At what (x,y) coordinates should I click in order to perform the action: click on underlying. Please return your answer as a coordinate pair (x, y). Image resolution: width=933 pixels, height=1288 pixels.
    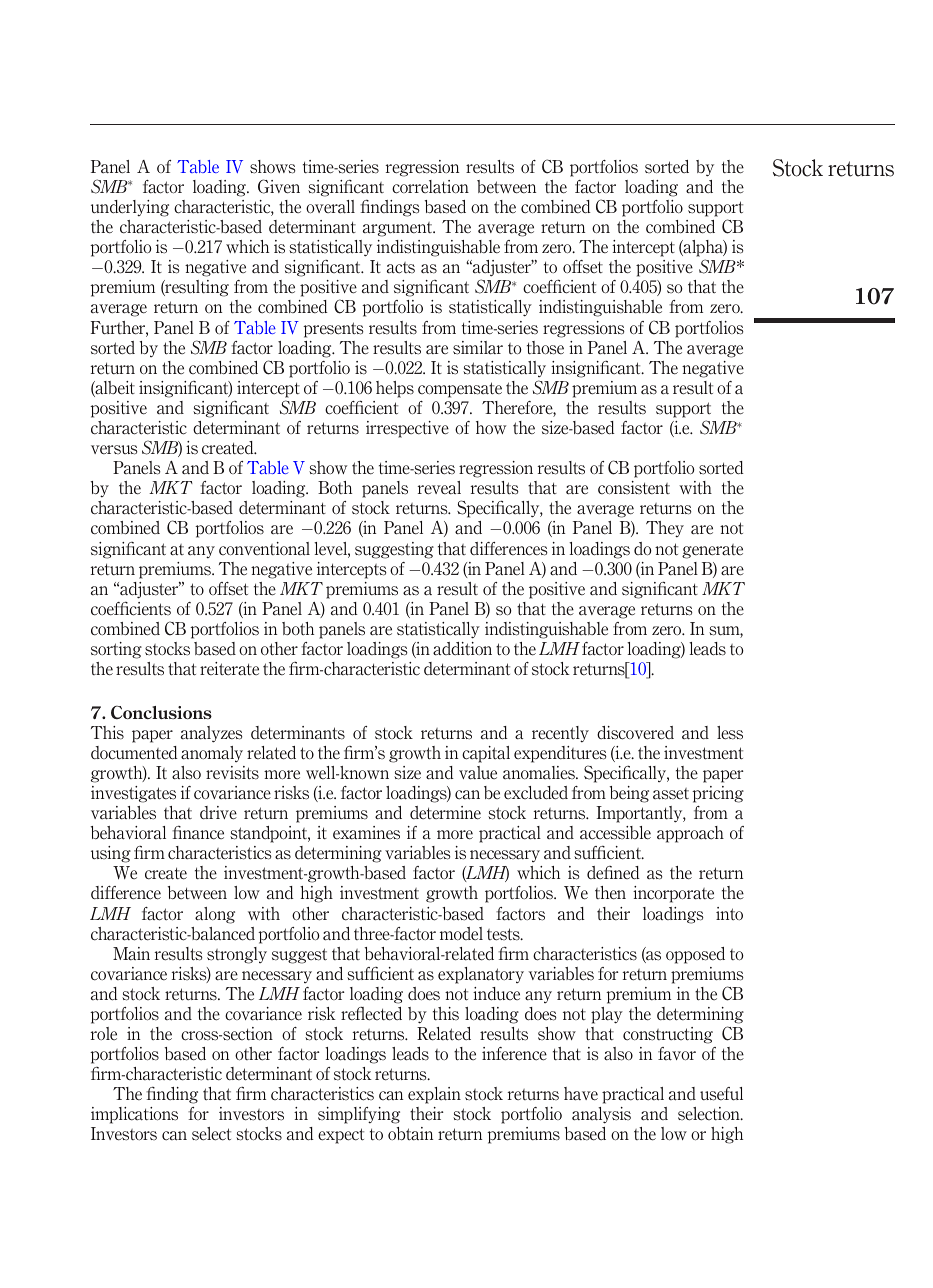
    Looking at the image, I should click on (130, 208).
